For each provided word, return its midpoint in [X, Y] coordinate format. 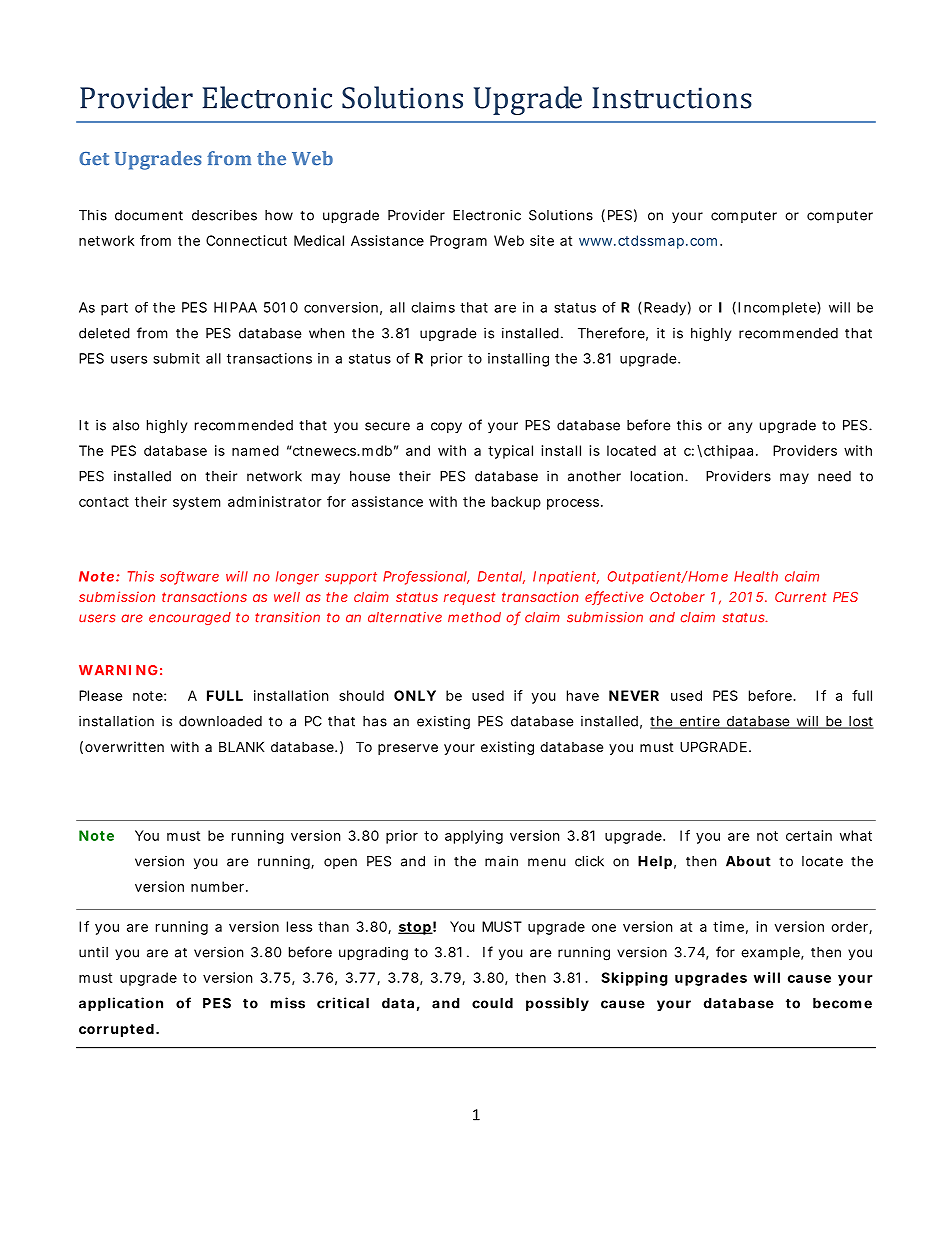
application [121, 1004]
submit [177, 358]
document [149, 215]
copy [446, 427]
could [492, 1003]
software [189, 577]
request [469, 598]
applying [474, 837]
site [542, 240]
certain [809, 835]
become [842, 1003]
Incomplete [779, 308]
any [740, 427]
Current [800, 596]
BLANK [241, 746]
